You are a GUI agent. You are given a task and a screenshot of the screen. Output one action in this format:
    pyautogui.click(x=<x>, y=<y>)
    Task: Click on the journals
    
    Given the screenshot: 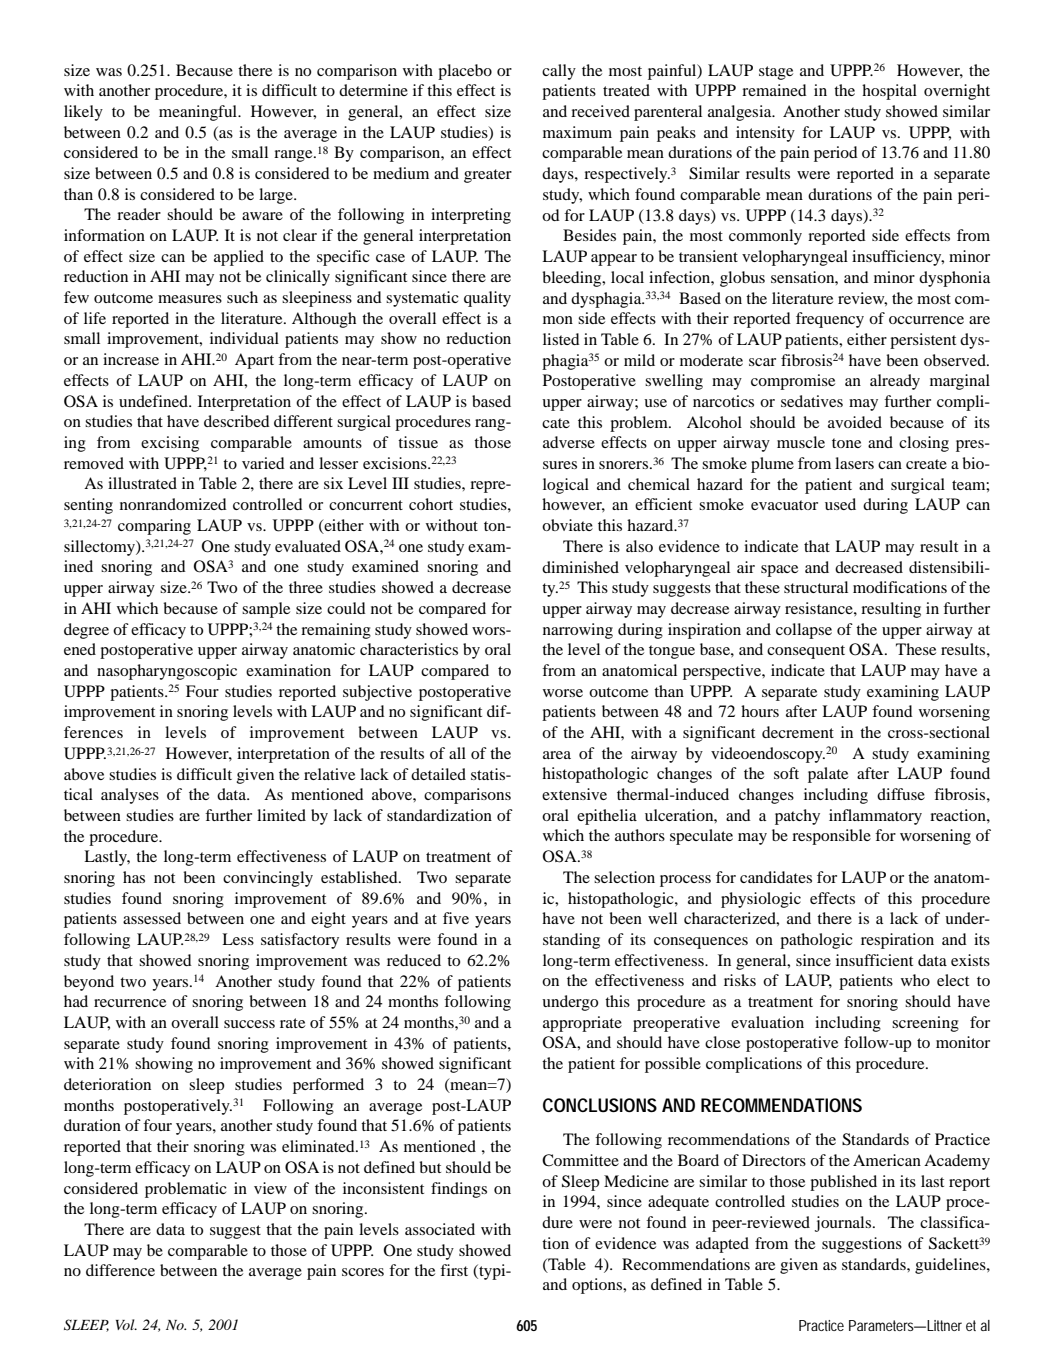 What is the action you would take?
    pyautogui.click(x=844, y=1224)
